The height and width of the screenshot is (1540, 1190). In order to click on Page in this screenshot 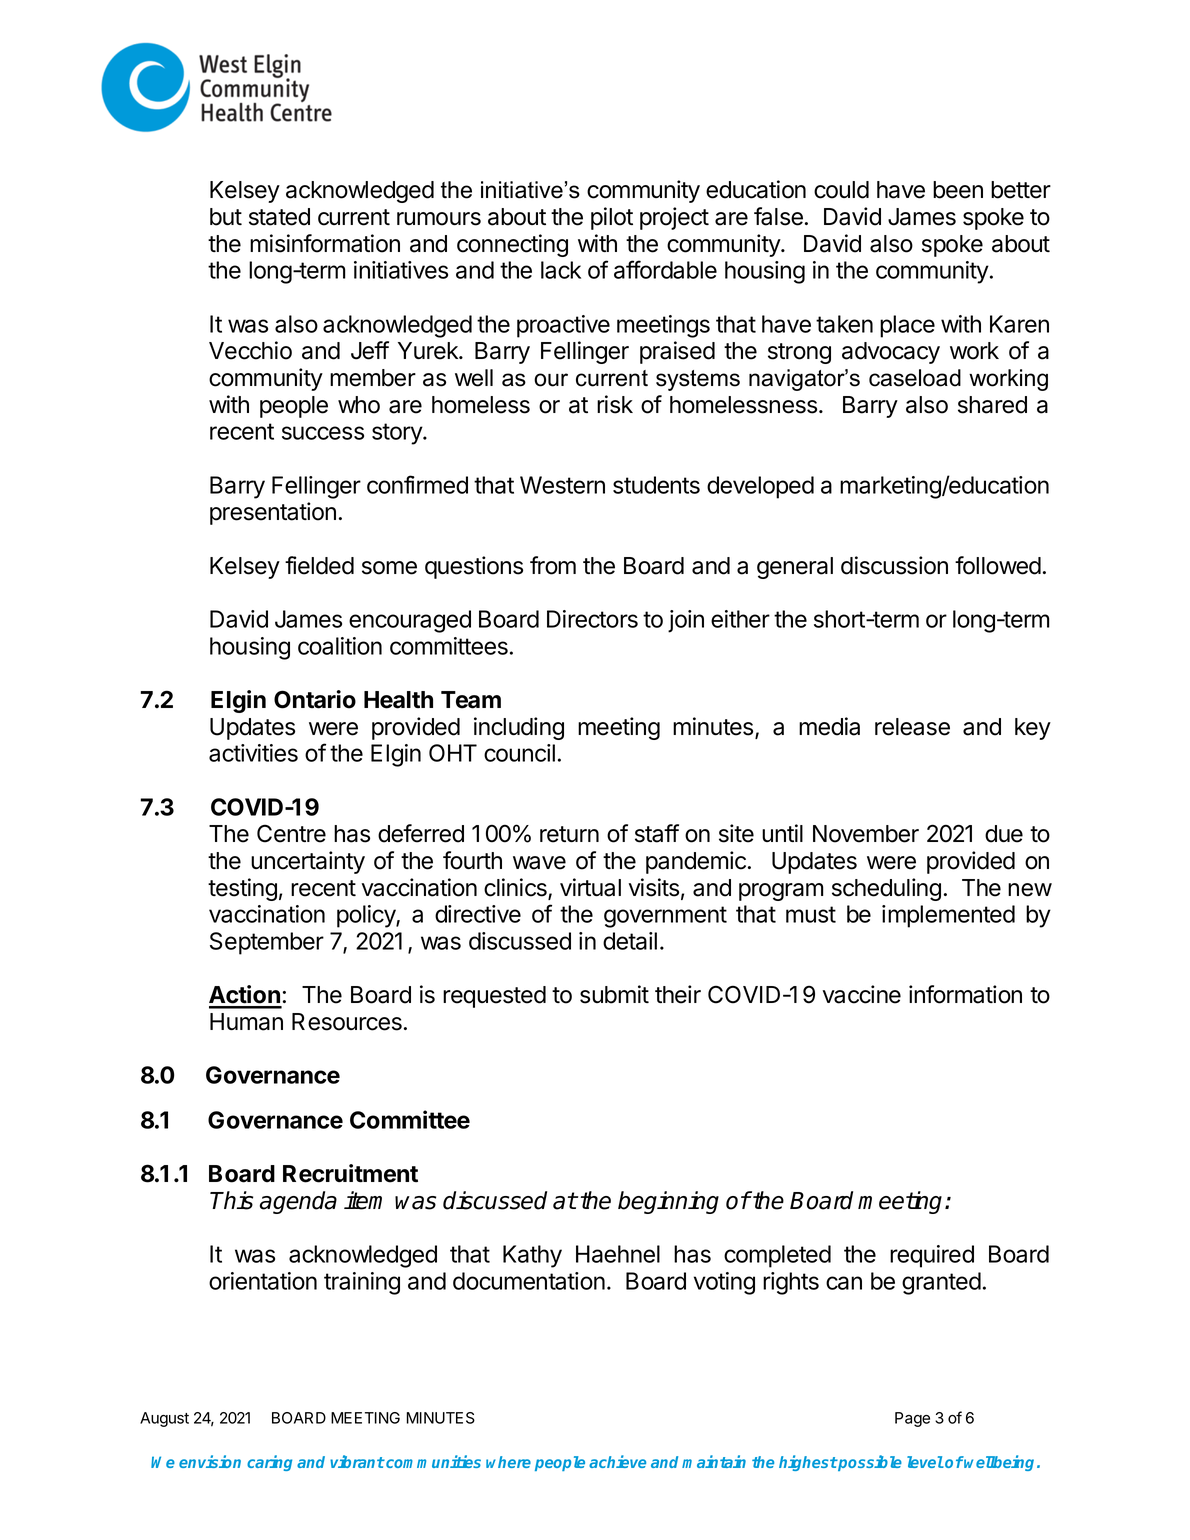, I will do `click(912, 1419)`.
